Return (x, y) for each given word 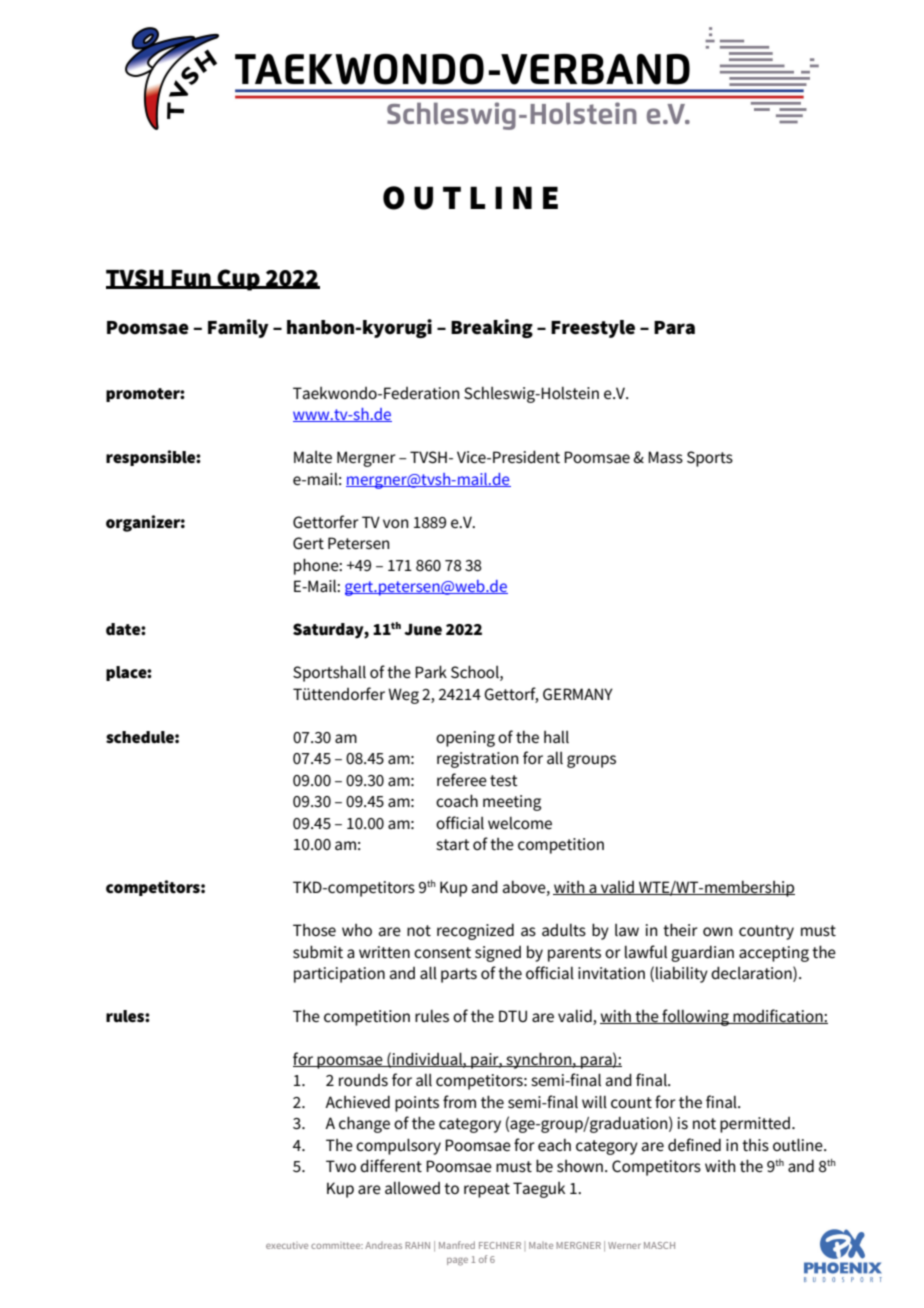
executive (287, 1245)
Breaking (492, 328)
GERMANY (578, 694)
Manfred (457, 1245)
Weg (403, 696)
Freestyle (593, 329)
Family (238, 328)
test (504, 780)
